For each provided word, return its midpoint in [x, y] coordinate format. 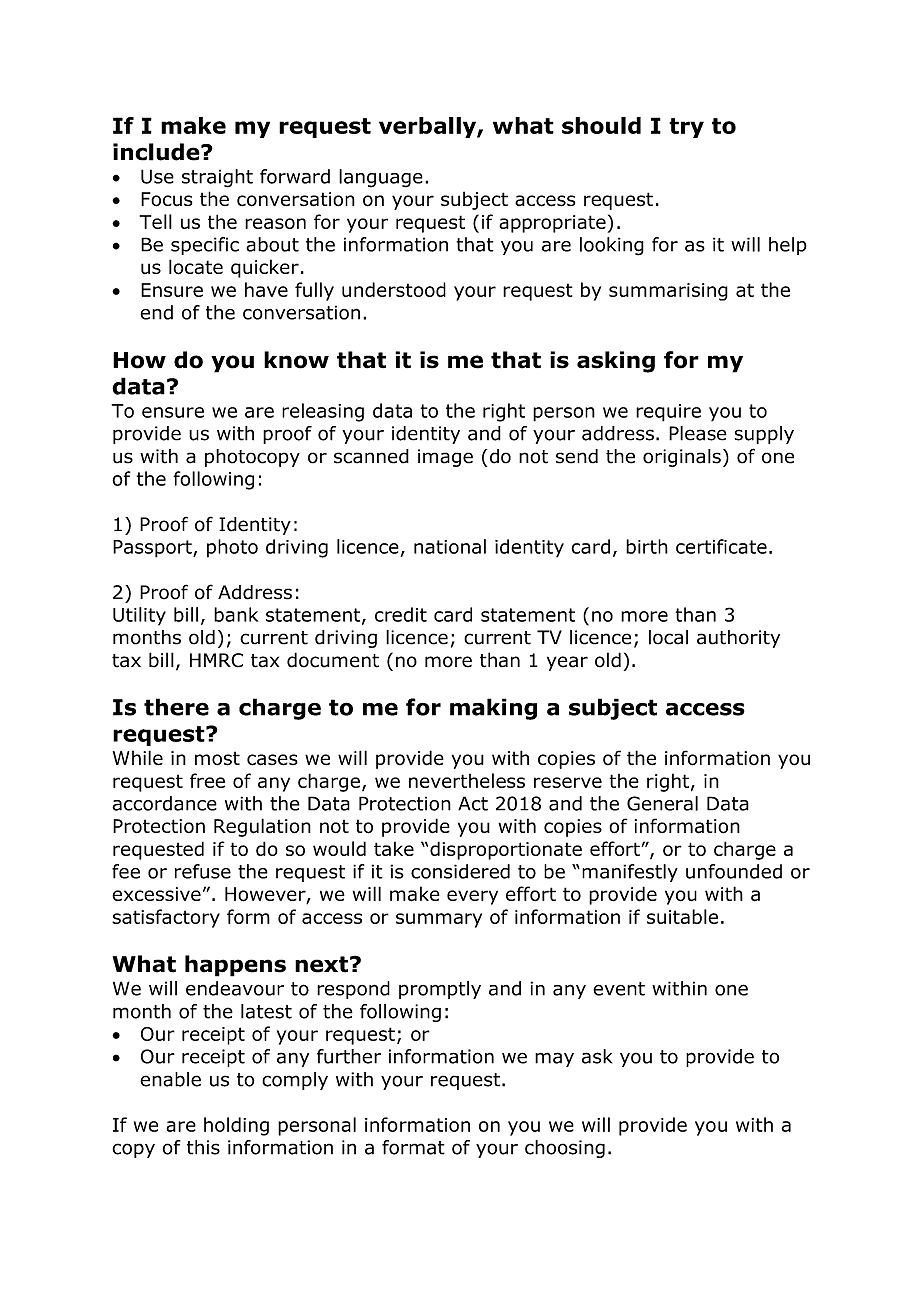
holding [236, 1126]
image [445, 458]
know [296, 360]
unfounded [734, 871]
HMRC [216, 660]
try [686, 128]
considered [460, 871]
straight [217, 178]
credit [401, 614]
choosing [565, 1149]
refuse [203, 871]
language [381, 178]
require [668, 413]
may [554, 1059]
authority [738, 639]
